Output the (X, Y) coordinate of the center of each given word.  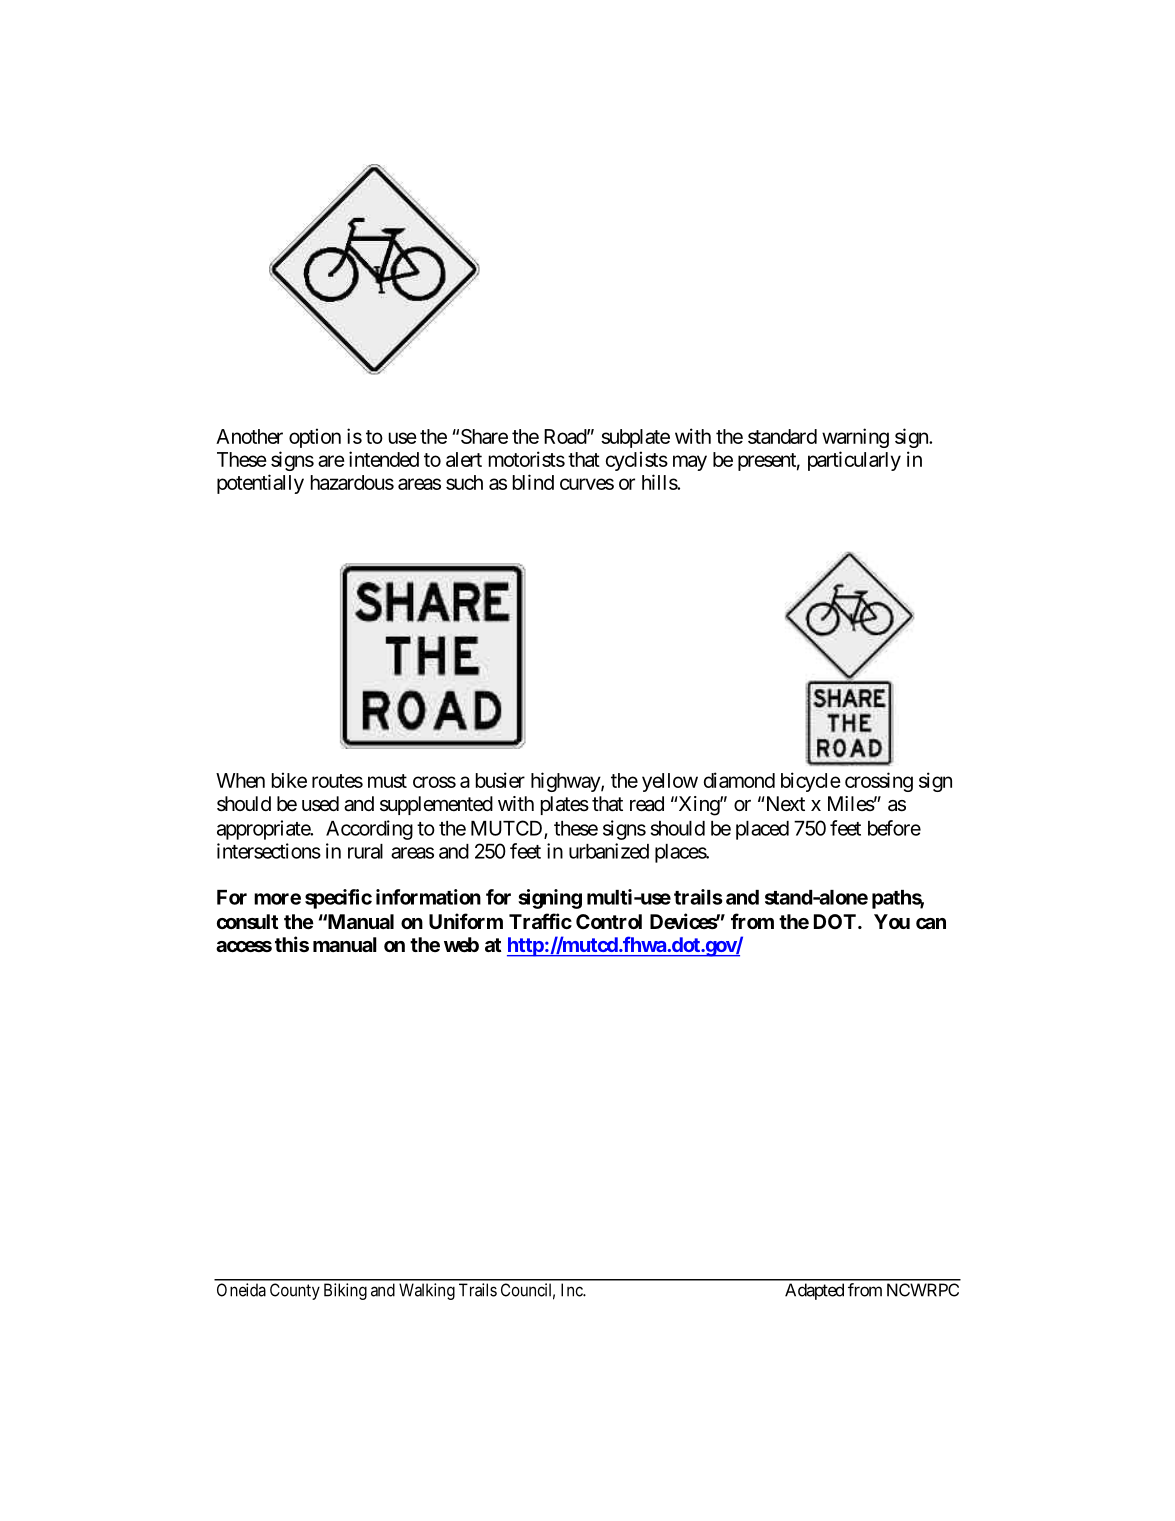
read (647, 804)
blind (533, 482)
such (464, 482)
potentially (260, 484)
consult (247, 921)
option (315, 438)
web (461, 944)
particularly (854, 461)
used (320, 804)
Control (609, 921)
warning (855, 438)
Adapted (814, 1291)
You (892, 921)
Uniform (466, 921)
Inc (573, 1290)
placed (762, 830)
